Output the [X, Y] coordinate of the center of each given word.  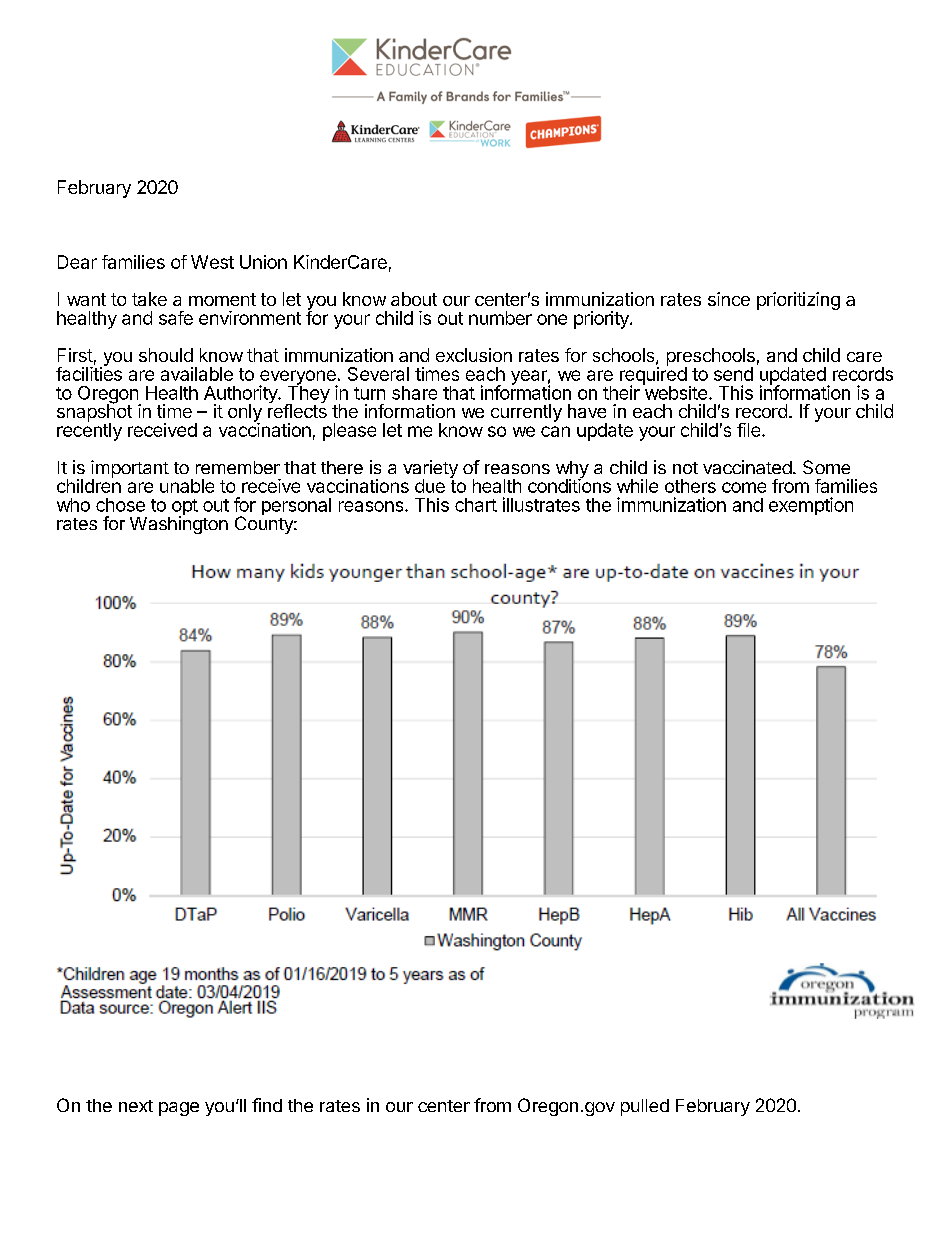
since [729, 299]
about [414, 299]
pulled [645, 1107]
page [179, 1109]
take [149, 299]
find [267, 1105]
